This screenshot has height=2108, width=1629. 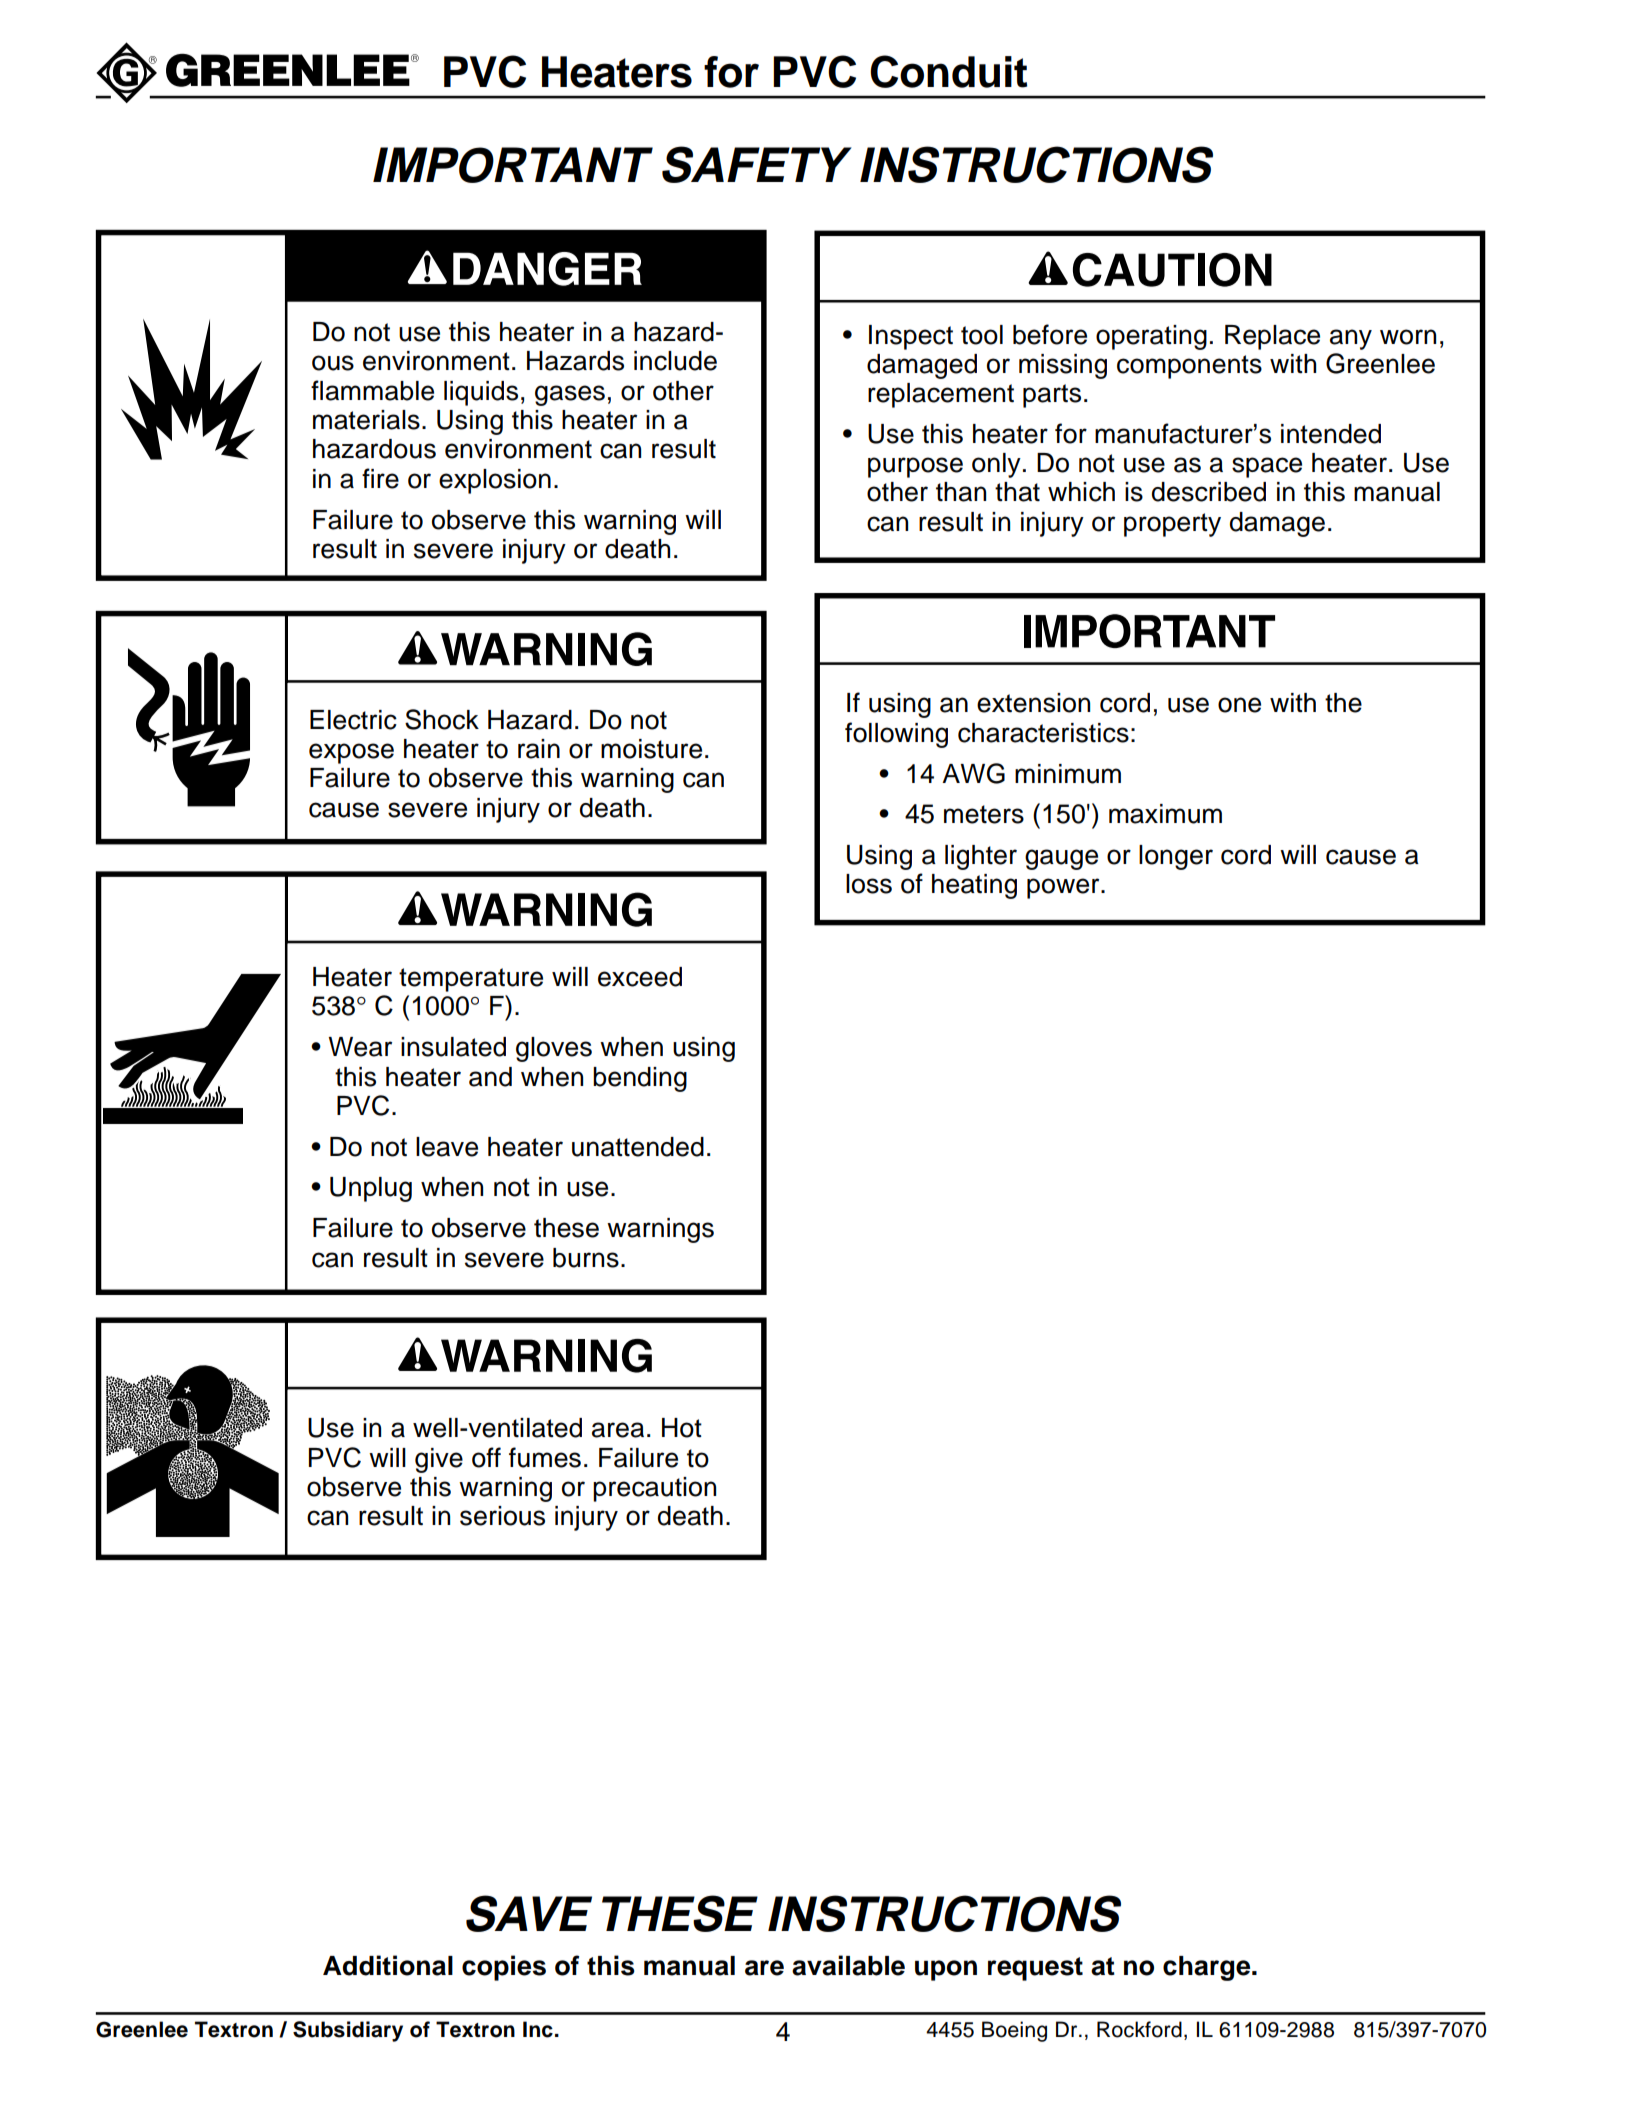 I want to click on copies, so click(x=504, y=1968).
